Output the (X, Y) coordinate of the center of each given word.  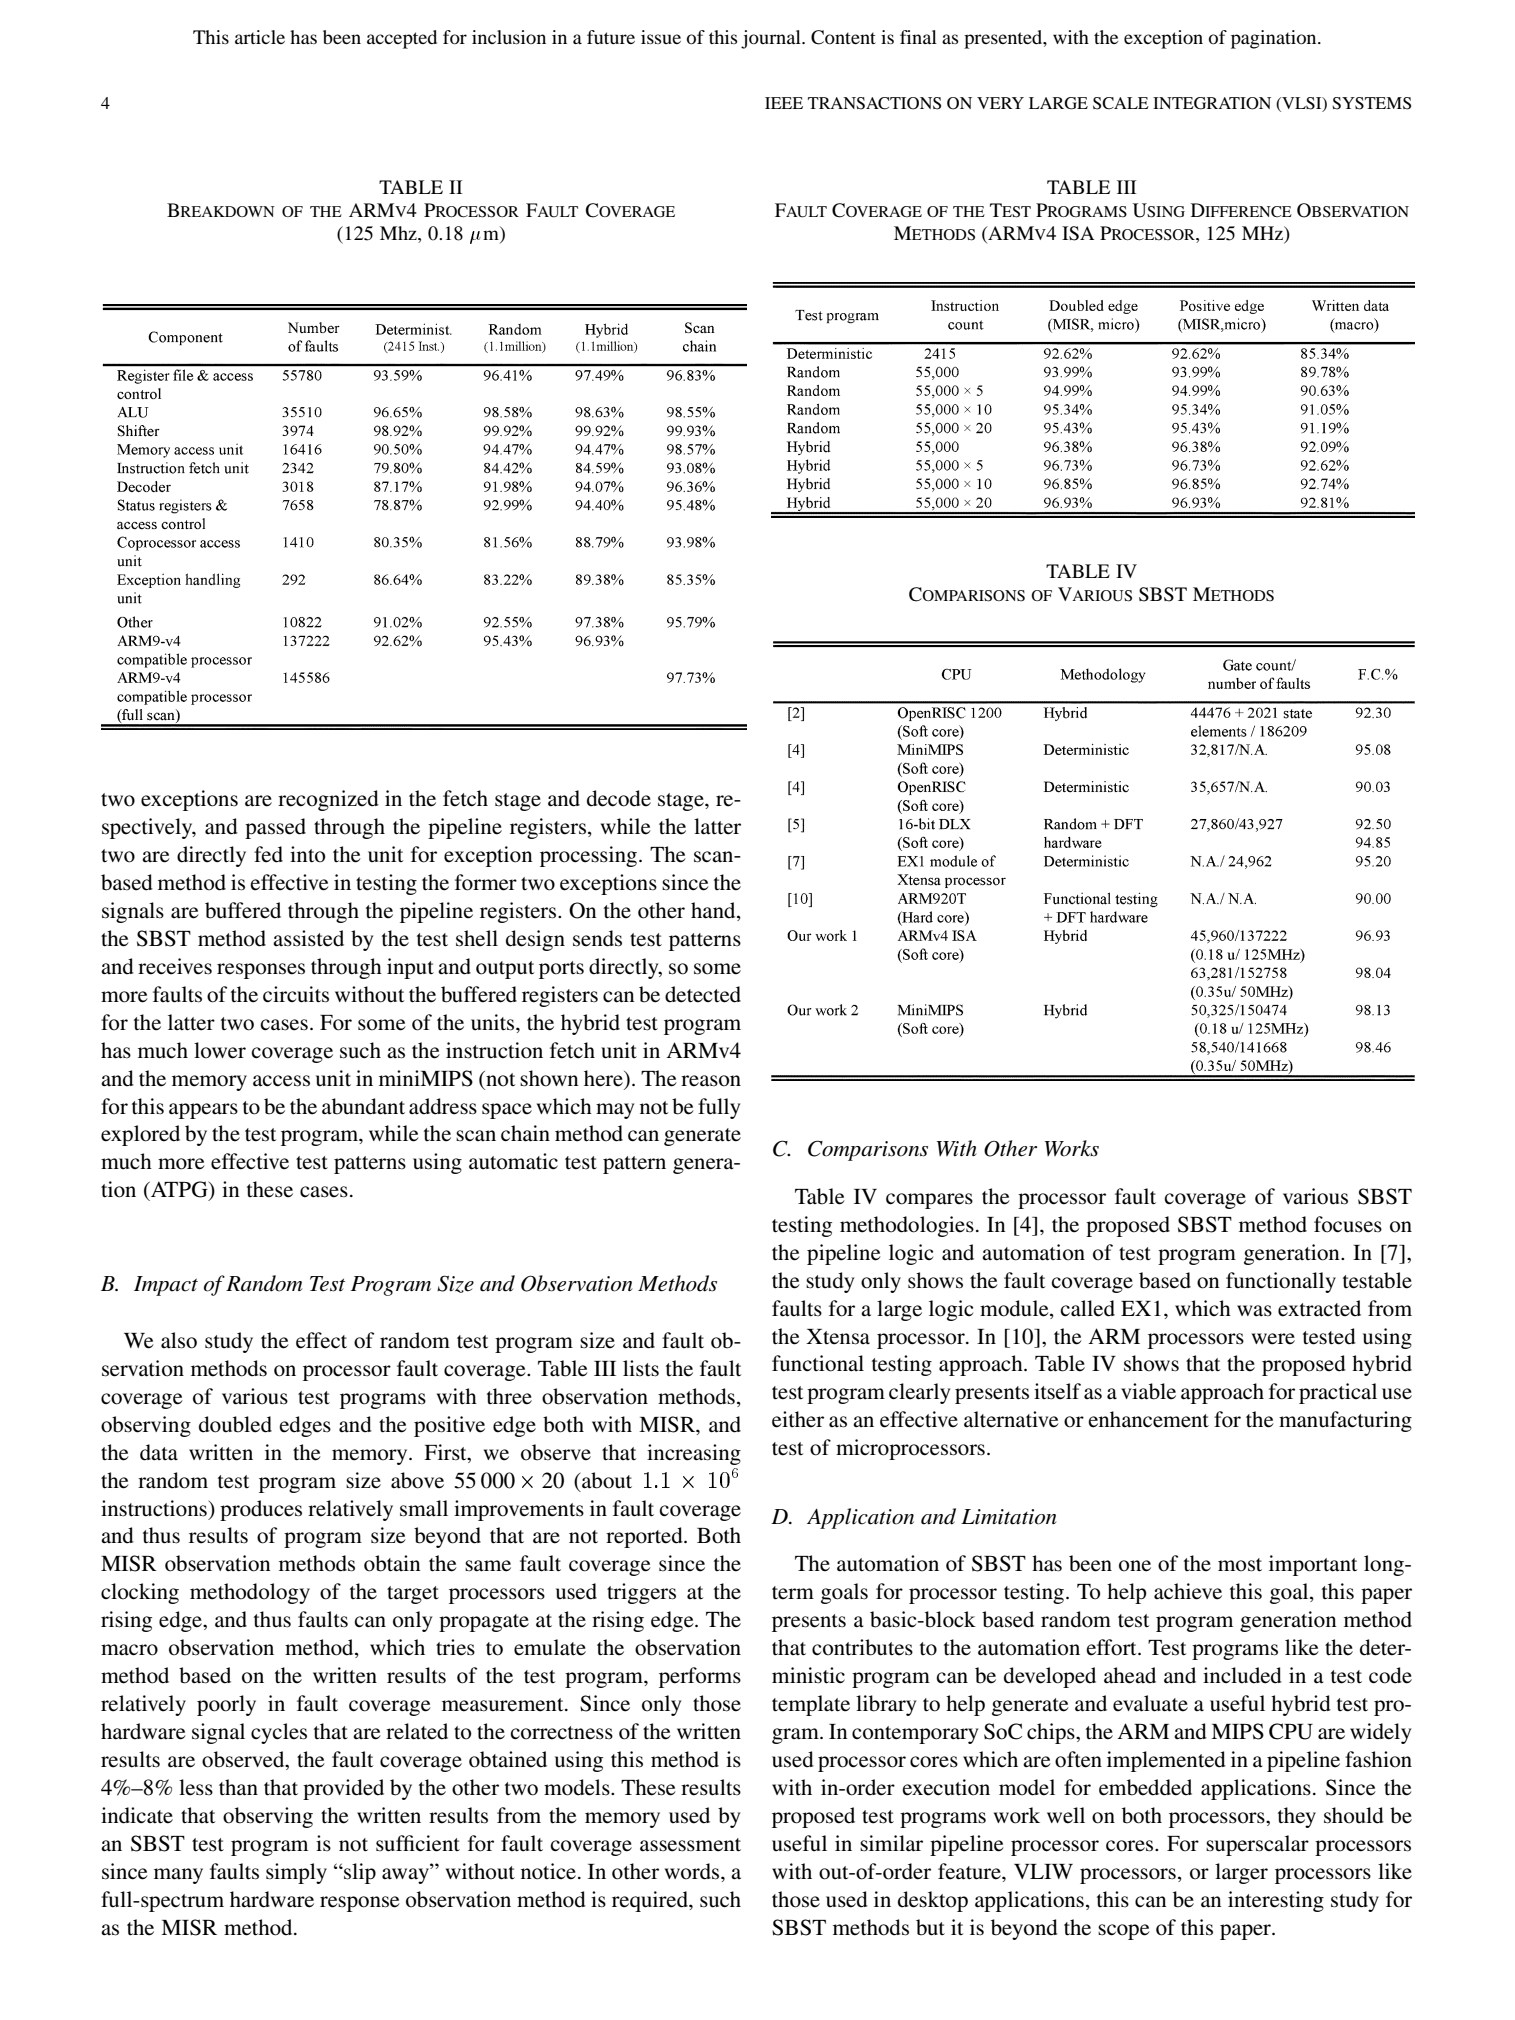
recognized (328, 800)
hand (714, 911)
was (1254, 1311)
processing (588, 856)
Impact (166, 1286)
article (260, 37)
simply (296, 1873)
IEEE (784, 103)
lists (641, 1368)
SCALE (1121, 103)
